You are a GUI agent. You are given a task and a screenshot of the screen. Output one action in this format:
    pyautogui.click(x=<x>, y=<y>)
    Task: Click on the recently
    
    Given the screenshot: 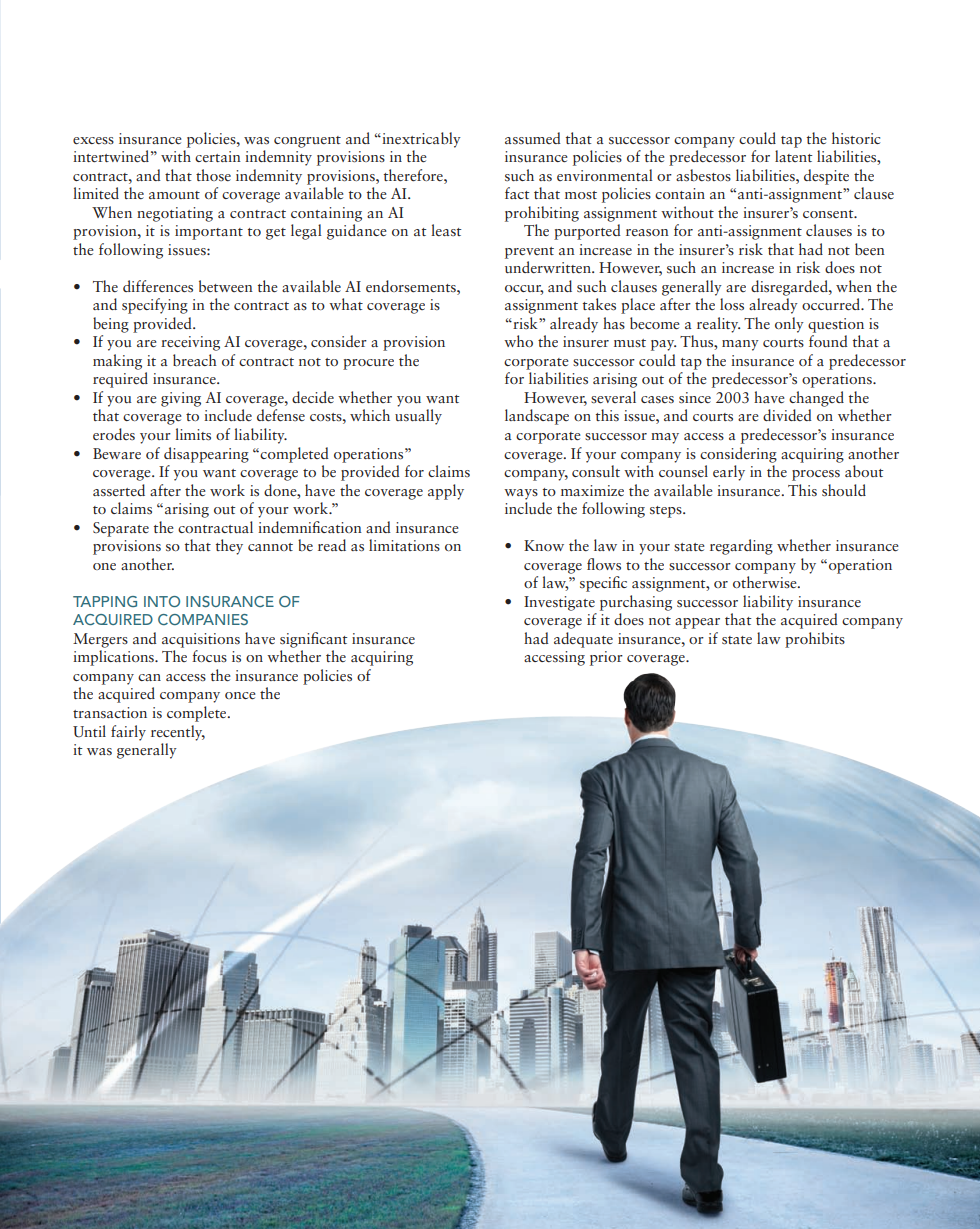 What is the action you would take?
    pyautogui.click(x=178, y=733)
